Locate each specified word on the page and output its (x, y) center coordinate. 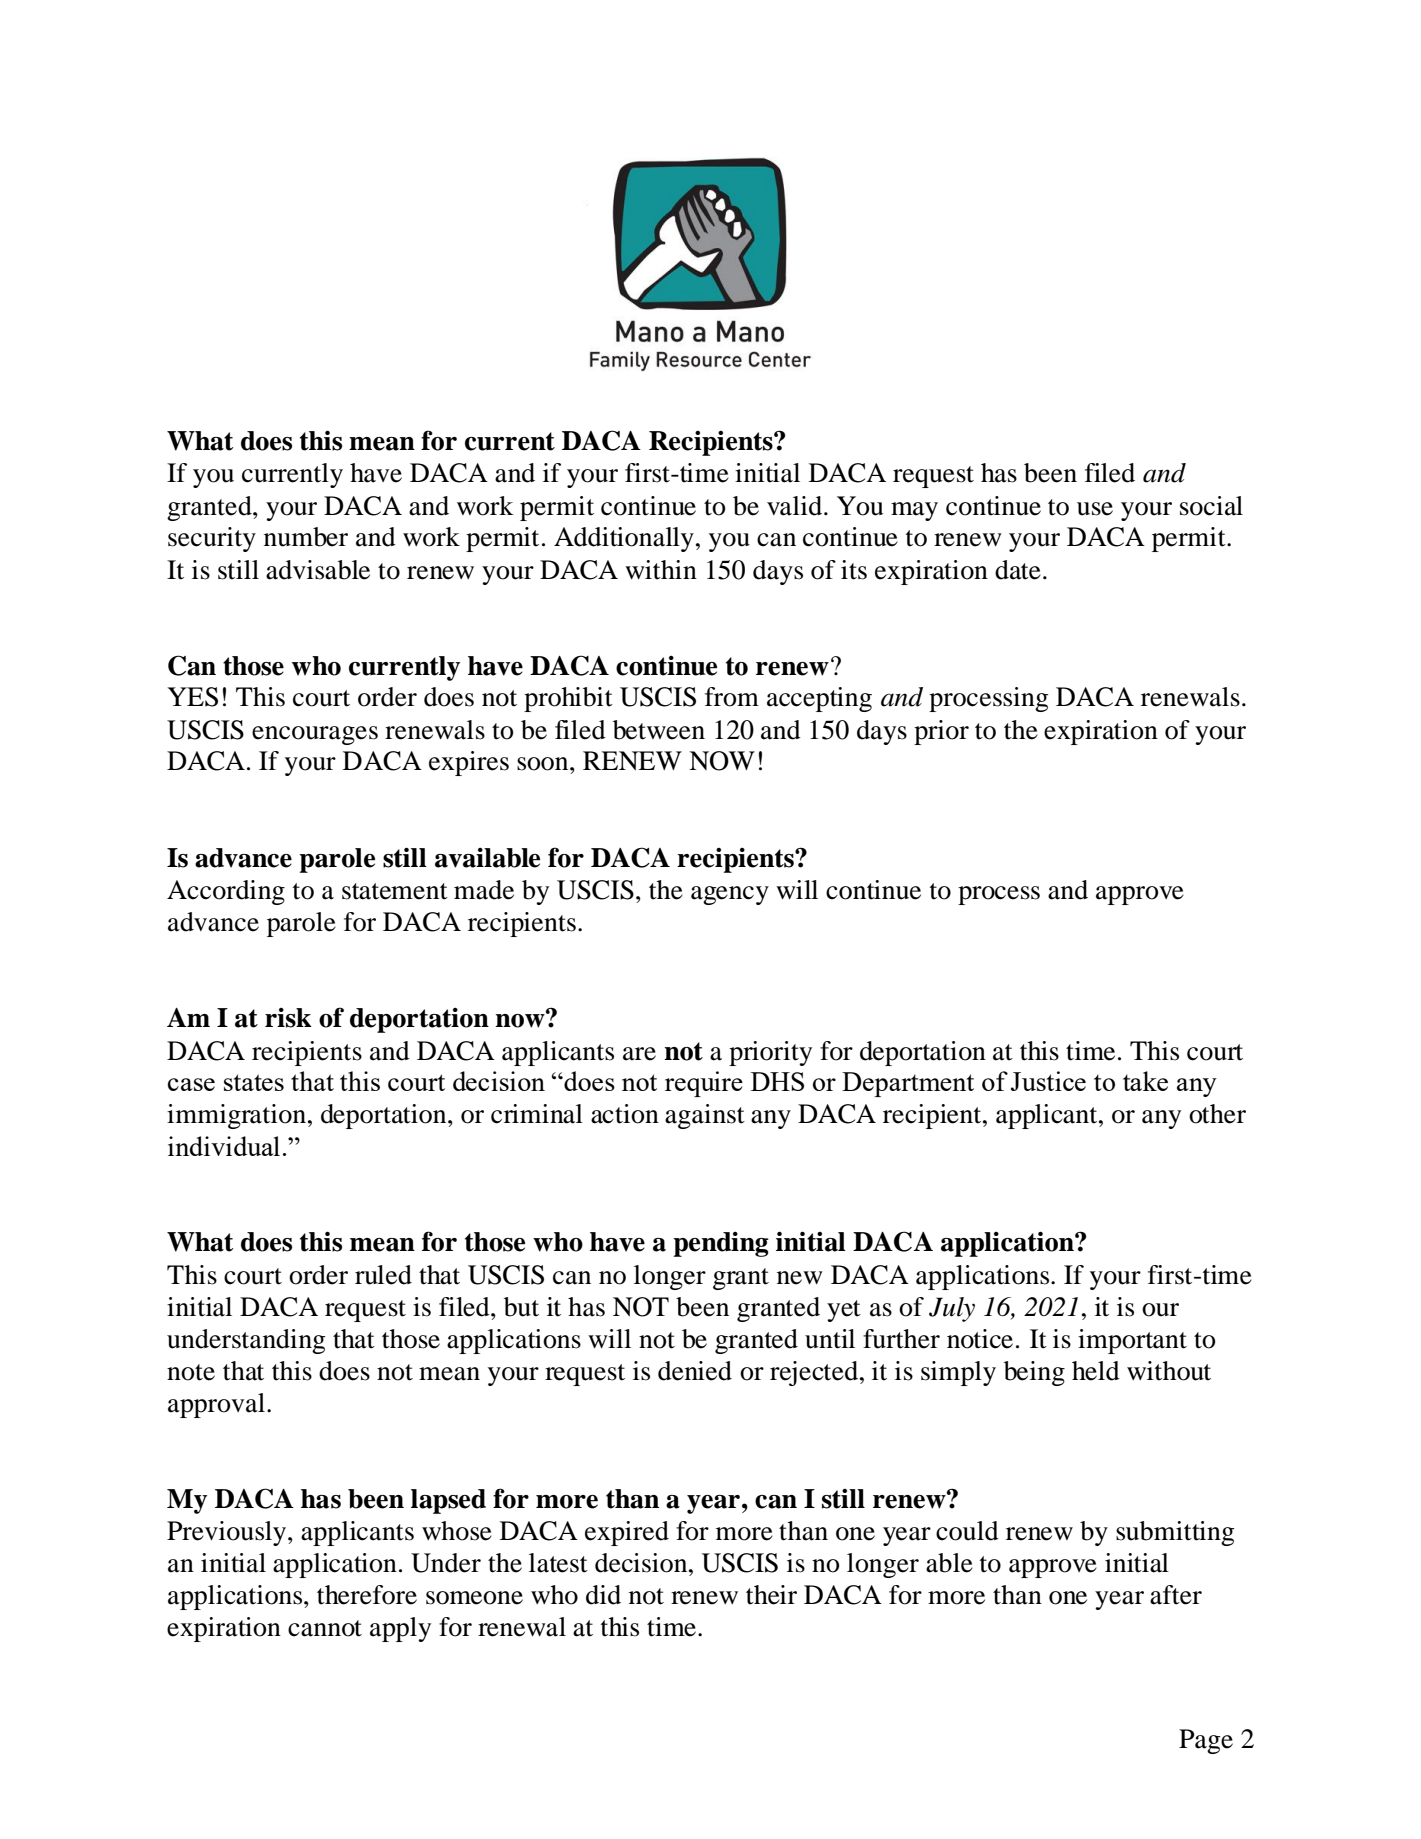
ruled (383, 1275)
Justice (1048, 1081)
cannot (325, 1628)
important (1132, 1341)
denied (695, 1371)
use (1095, 509)
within (661, 570)
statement (395, 891)
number (306, 537)
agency (730, 895)
